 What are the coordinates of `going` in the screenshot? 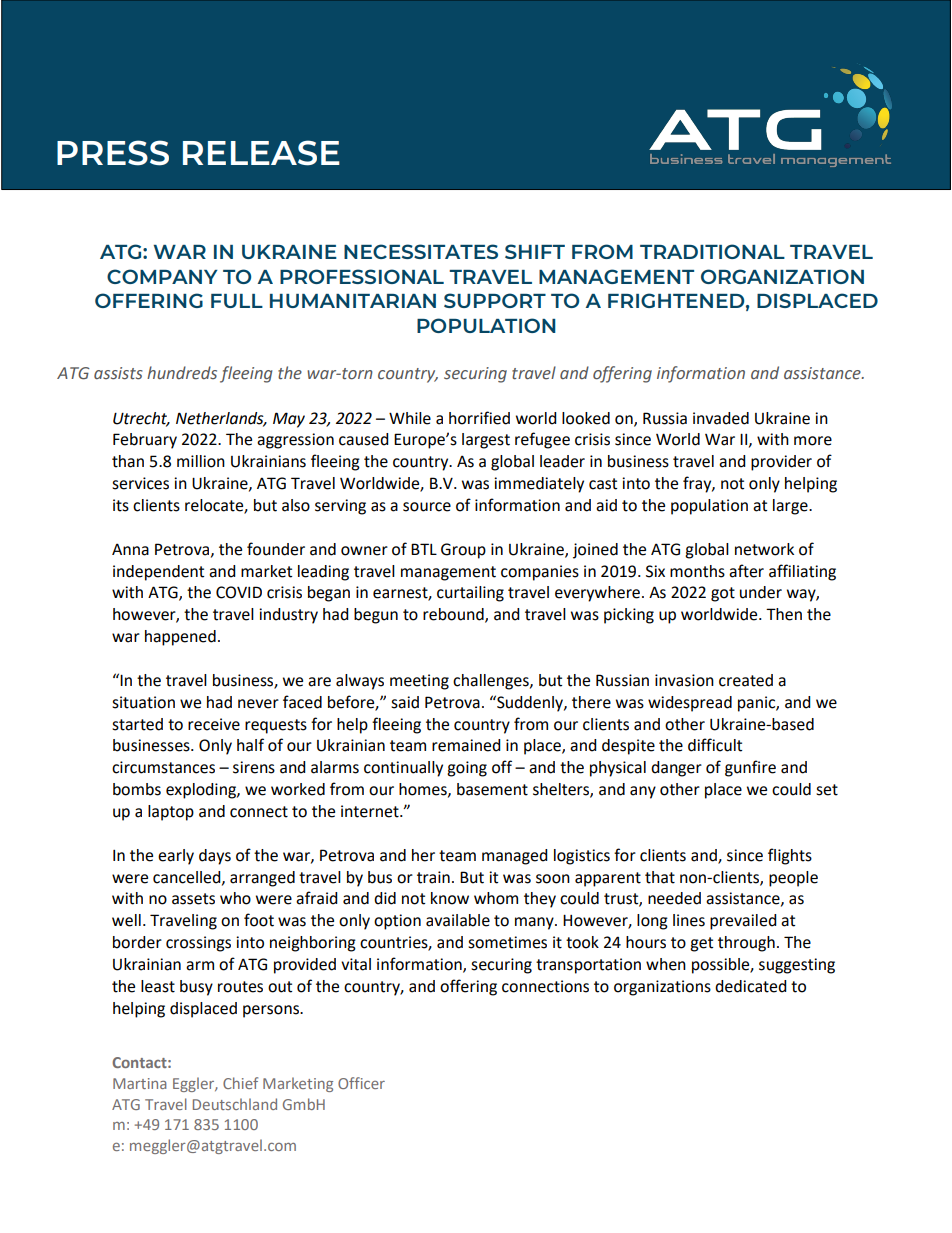 It's located at (467, 769).
